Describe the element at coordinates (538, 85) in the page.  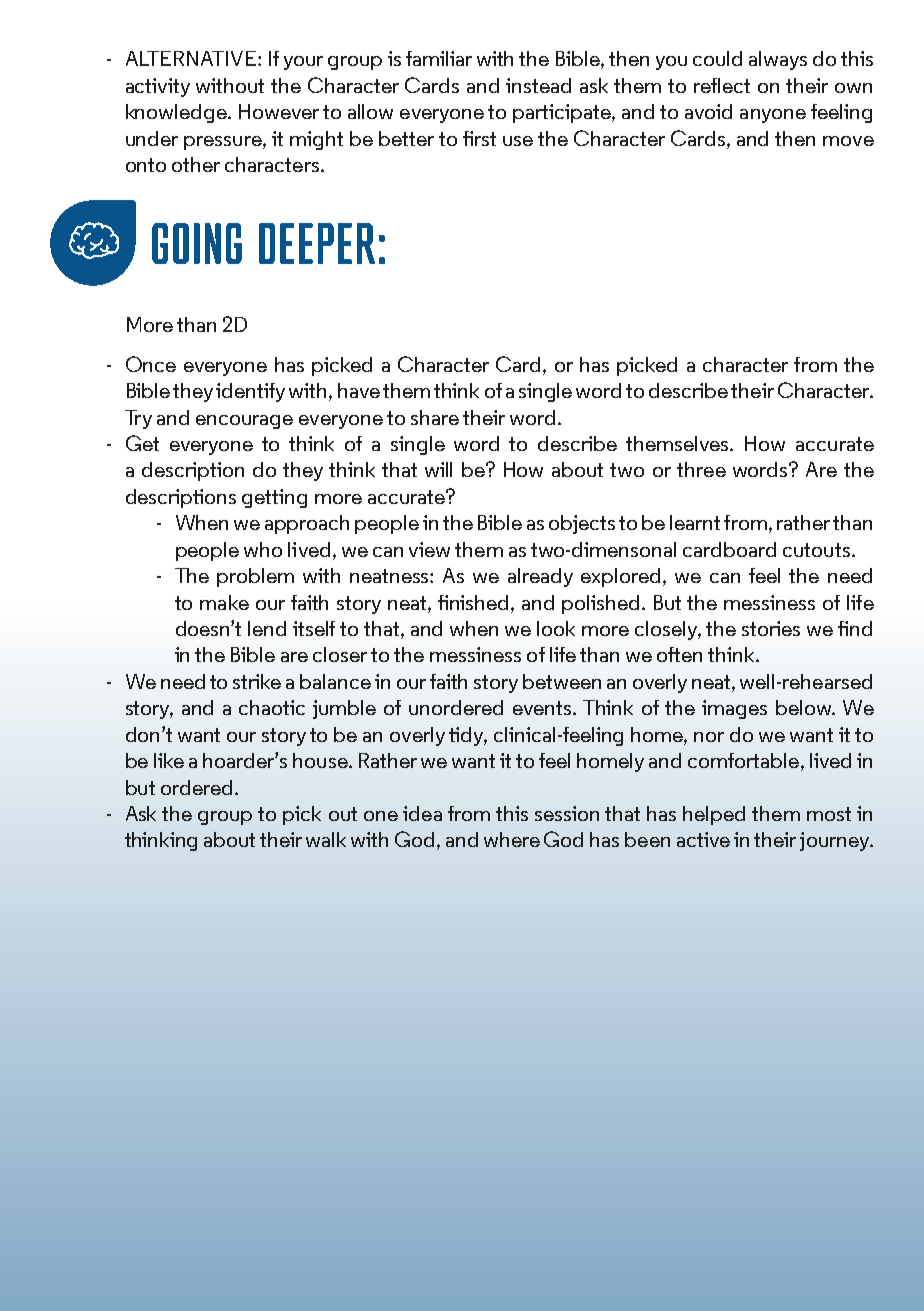
I see `instead` at that location.
